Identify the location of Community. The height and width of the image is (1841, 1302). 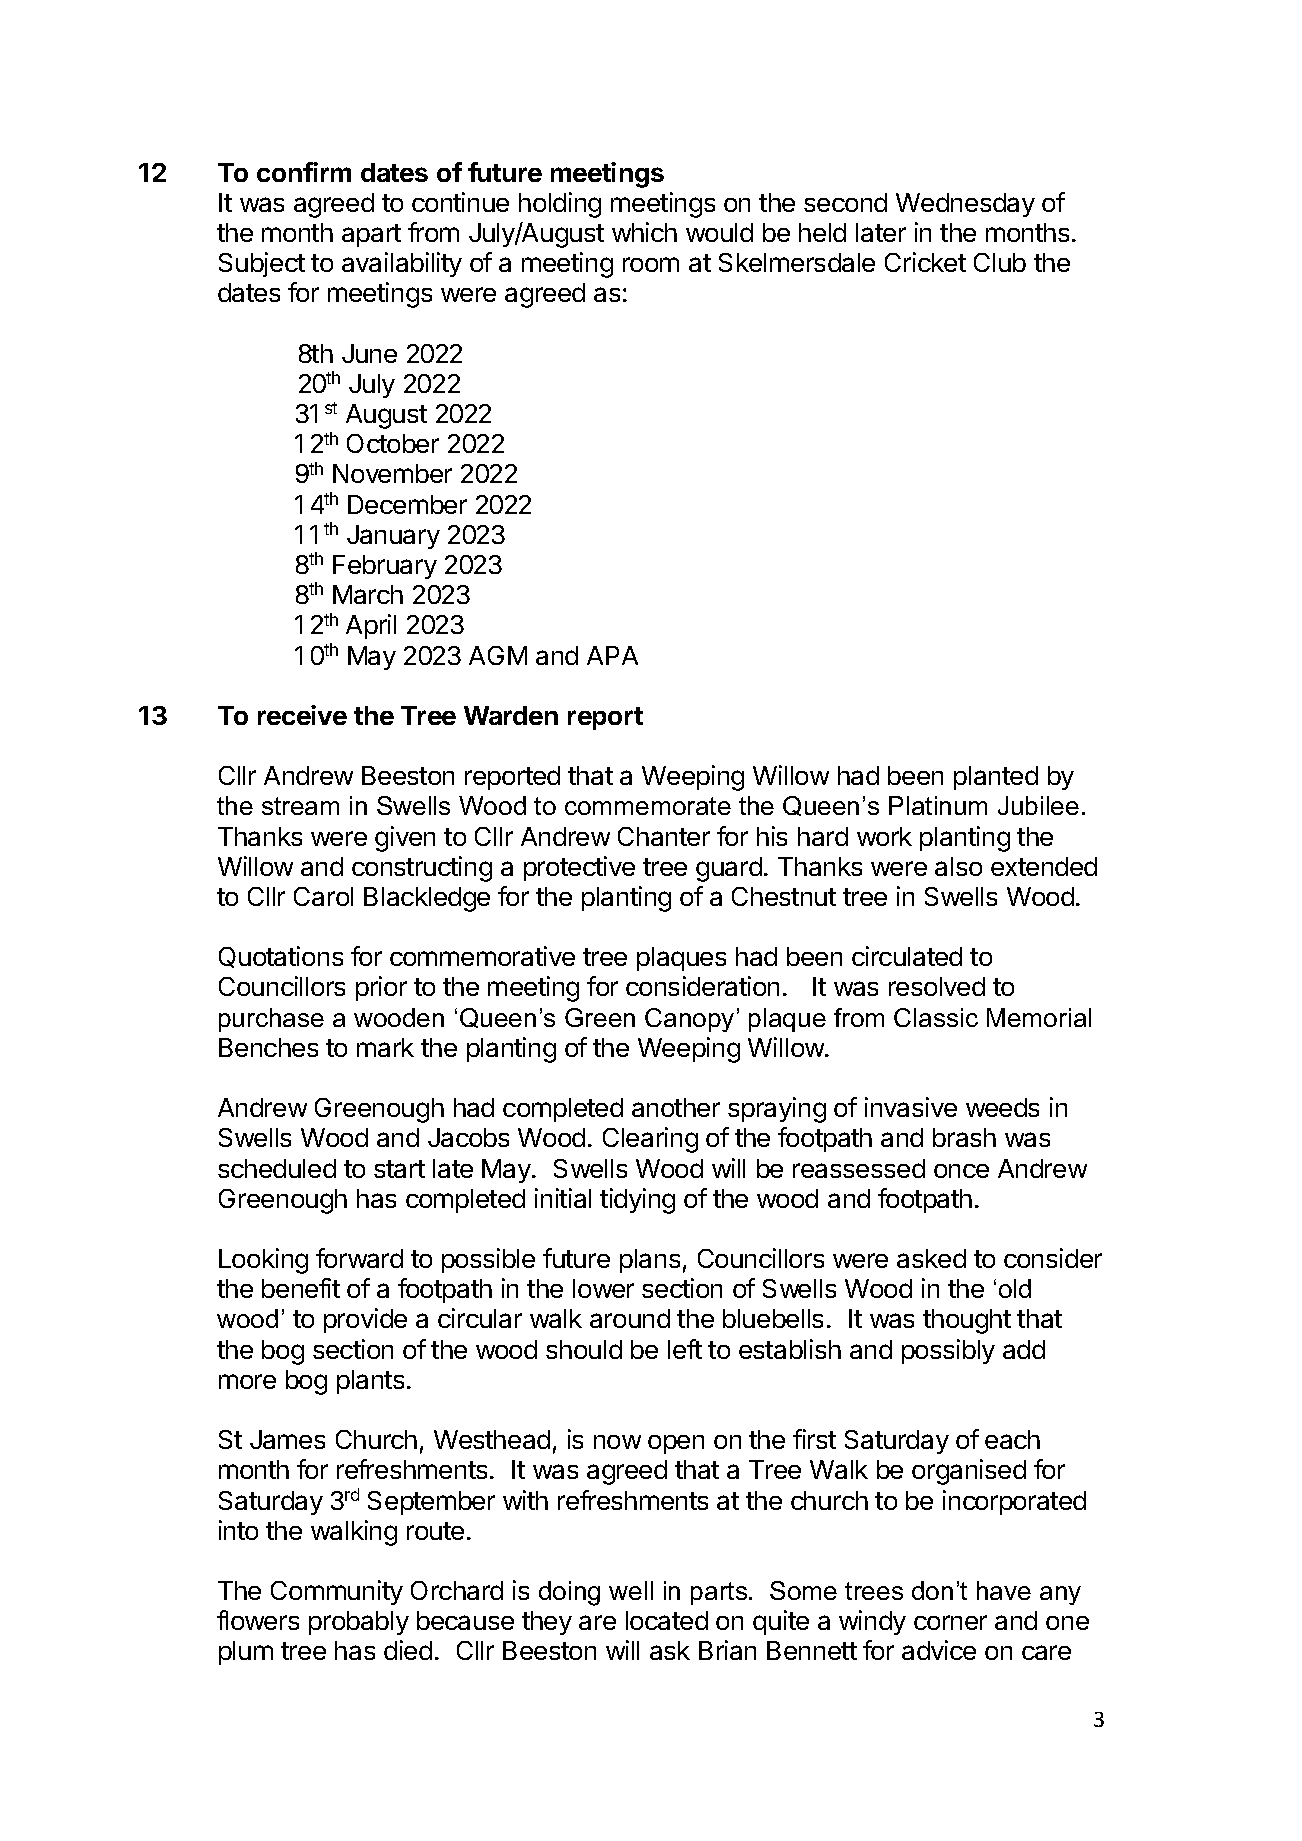
(337, 1592).
